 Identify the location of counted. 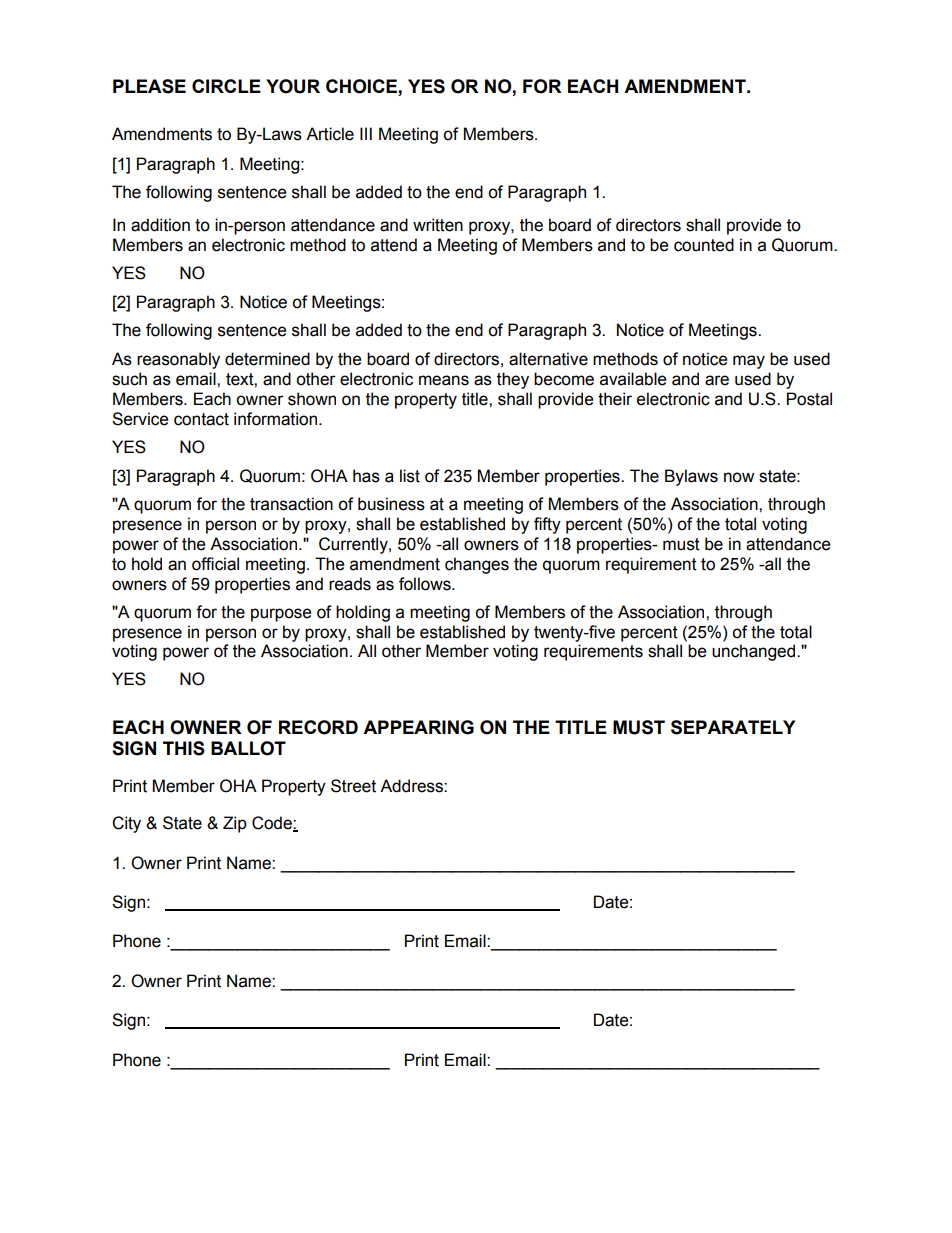
(704, 245).
